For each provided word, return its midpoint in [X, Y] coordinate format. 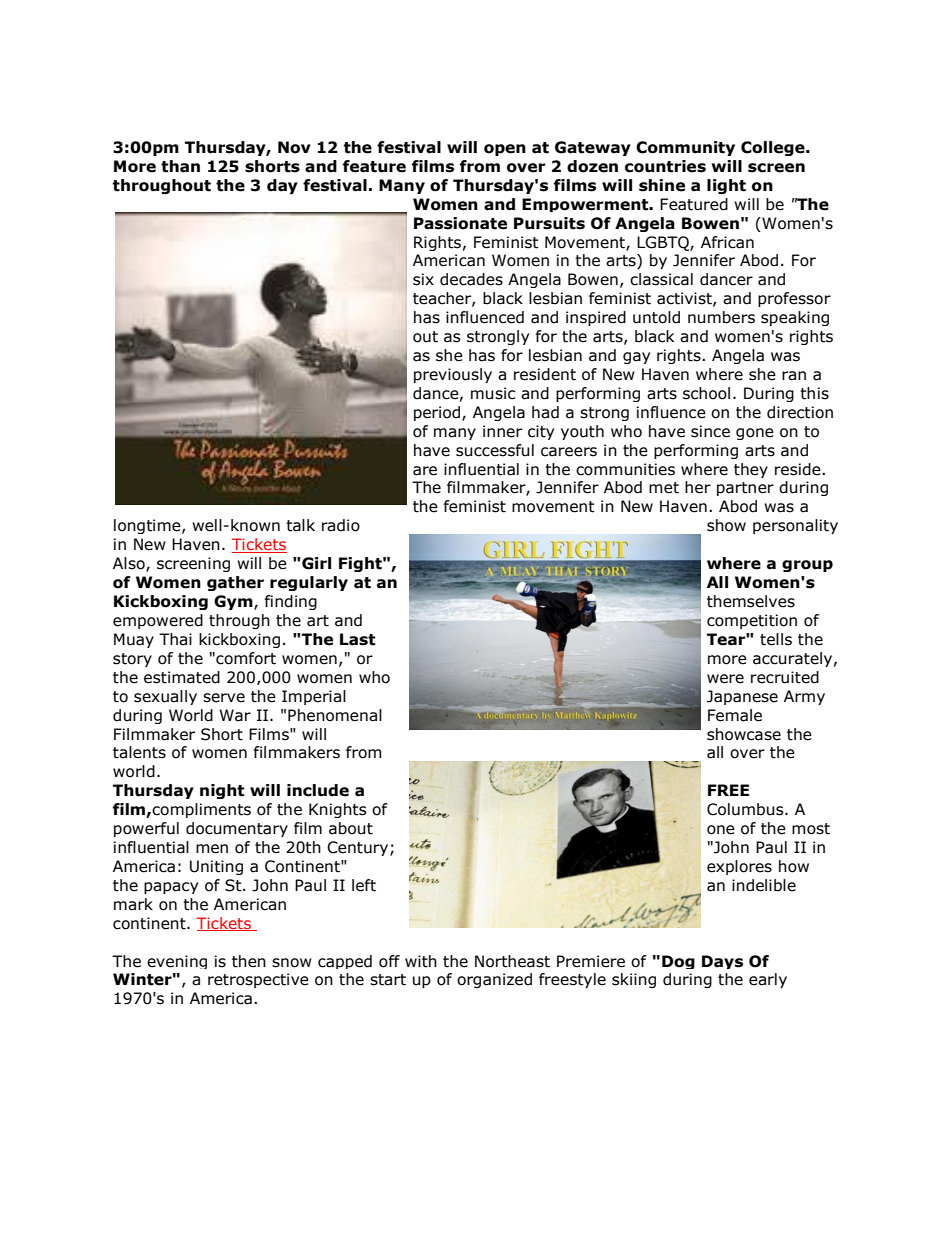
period [438, 413]
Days [722, 962]
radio [341, 525]
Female [735, 715]
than [180, 166]
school [706, 393]
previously [453, 375]
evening [177, 962]
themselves [751, 601]
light [726, 186]
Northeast [512, 961]
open [505, 150]
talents [139, 752]
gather [235, 583]
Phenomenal [335, 715]
